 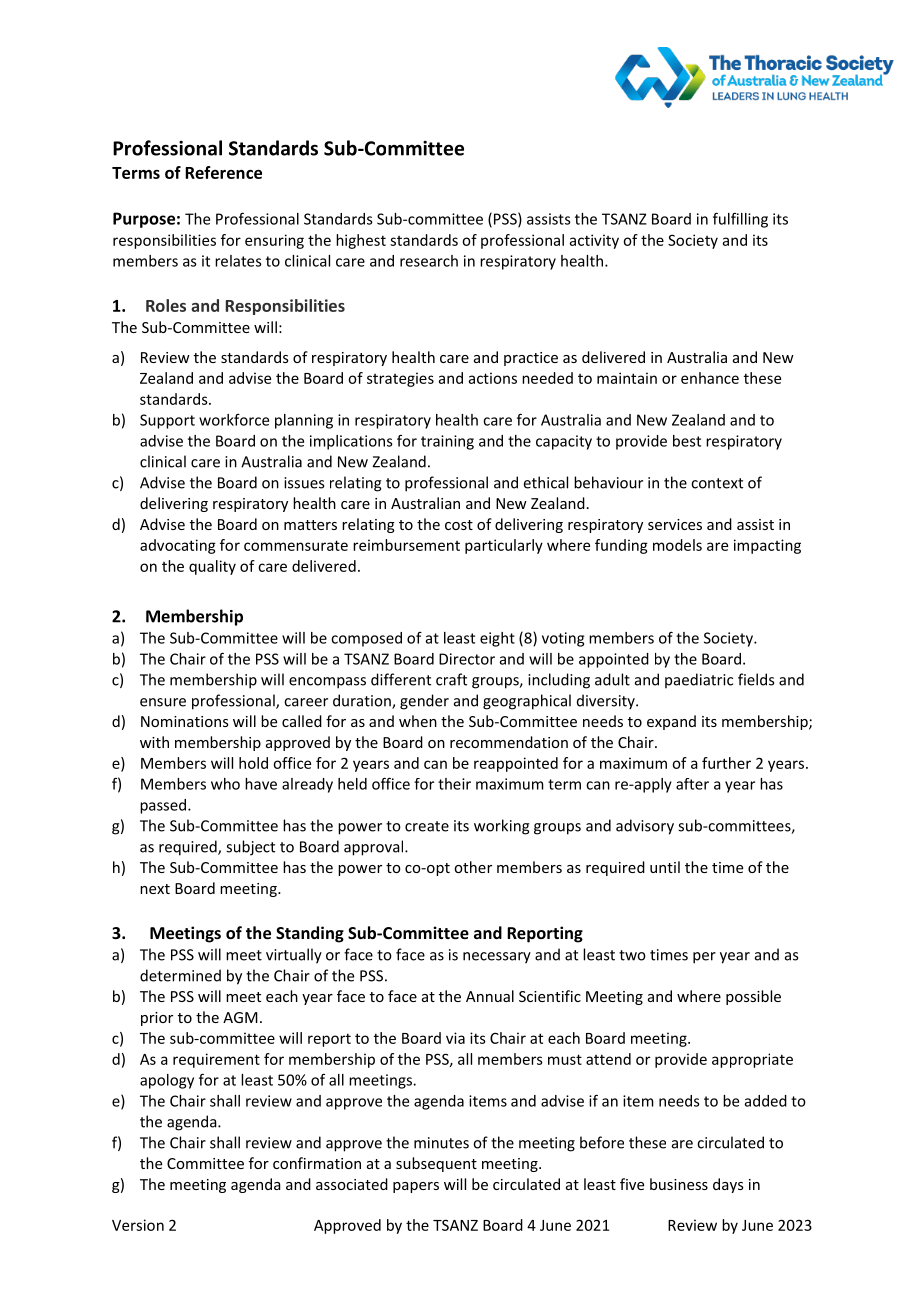 I want to click on training, so click(x=447, y=442).
